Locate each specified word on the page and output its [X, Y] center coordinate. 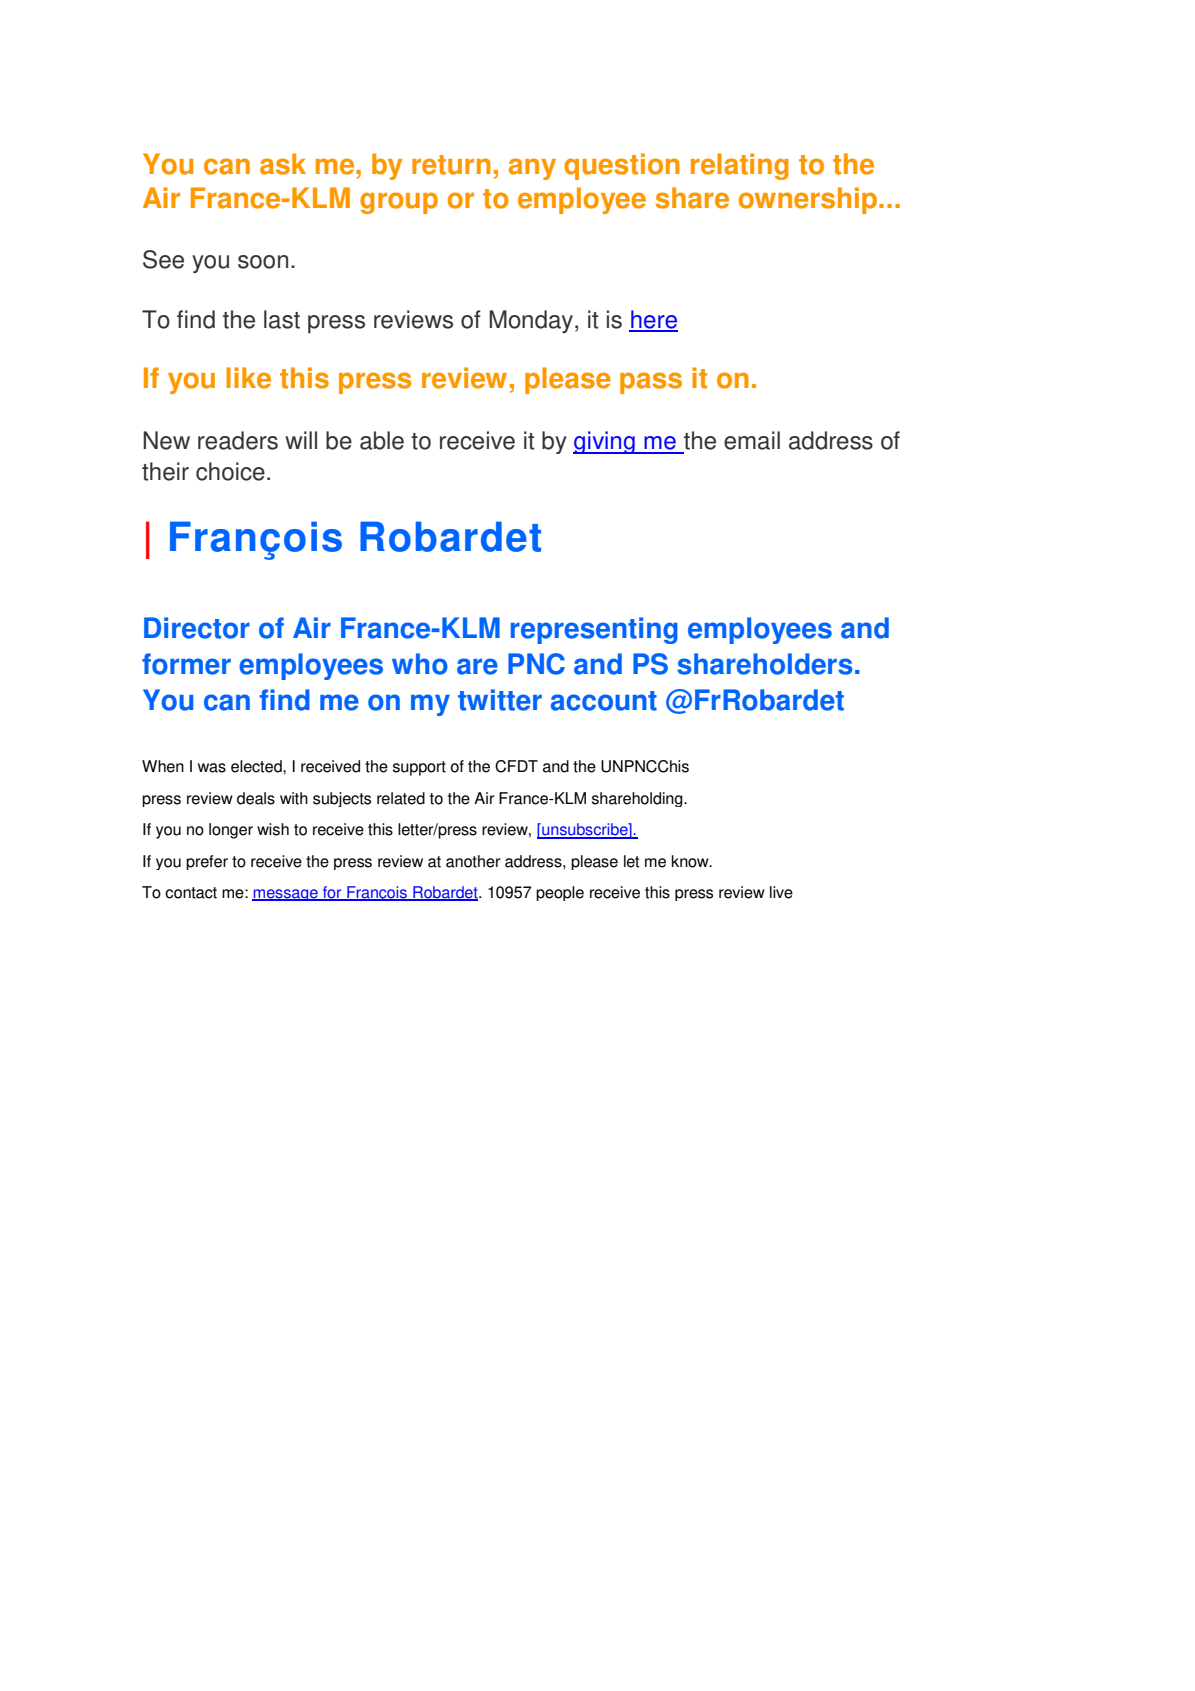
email [752, 440]
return [451, 165]
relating [739, 166]
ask [283, 164]
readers [238, 440]
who [420, 664]
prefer [207, 862]
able [382, 440]
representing [594, 630]
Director [197, 628]
